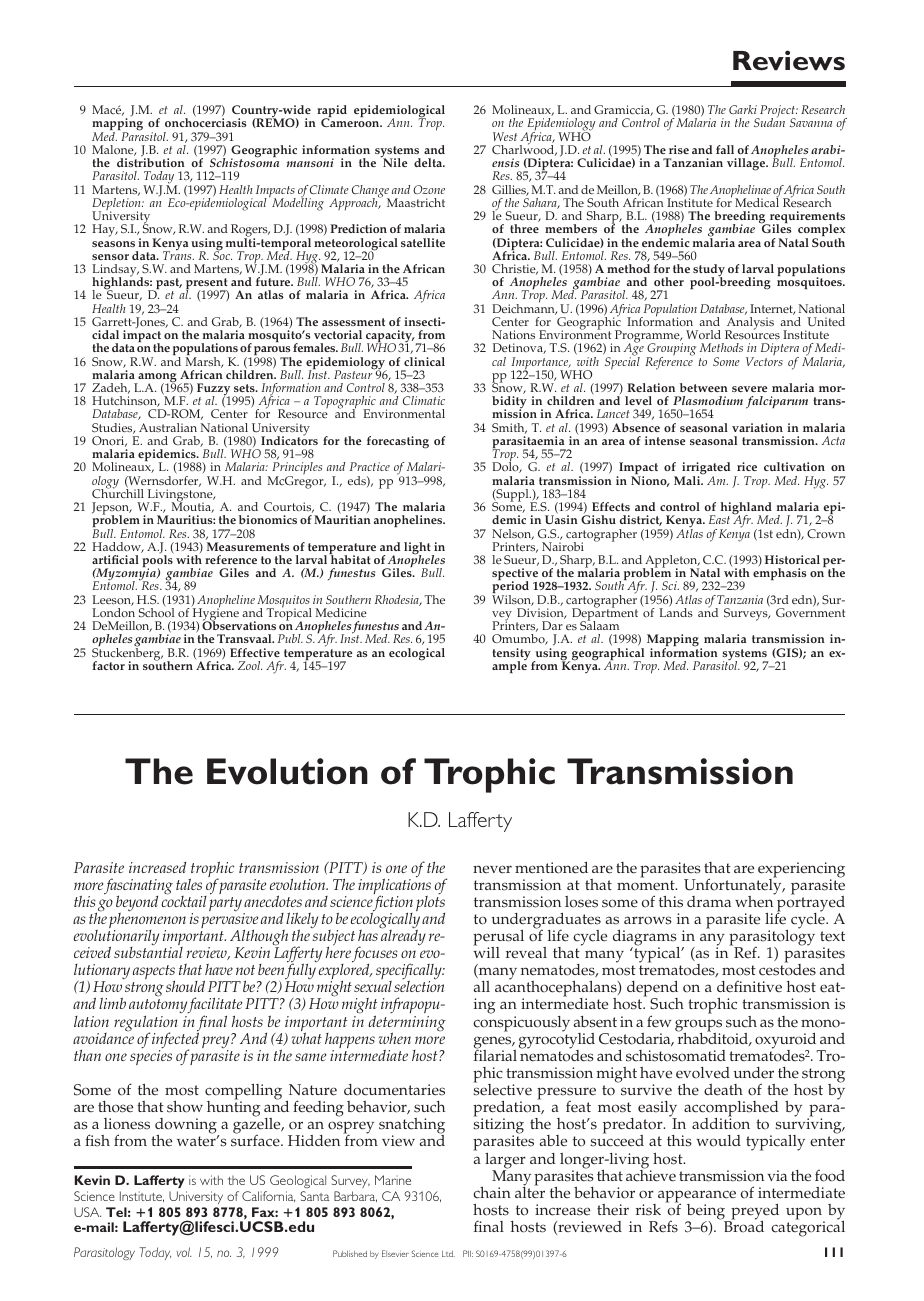 The height and width of the screenshot is (1301, 924). I want to click on Vectors, so click(764, 361).
